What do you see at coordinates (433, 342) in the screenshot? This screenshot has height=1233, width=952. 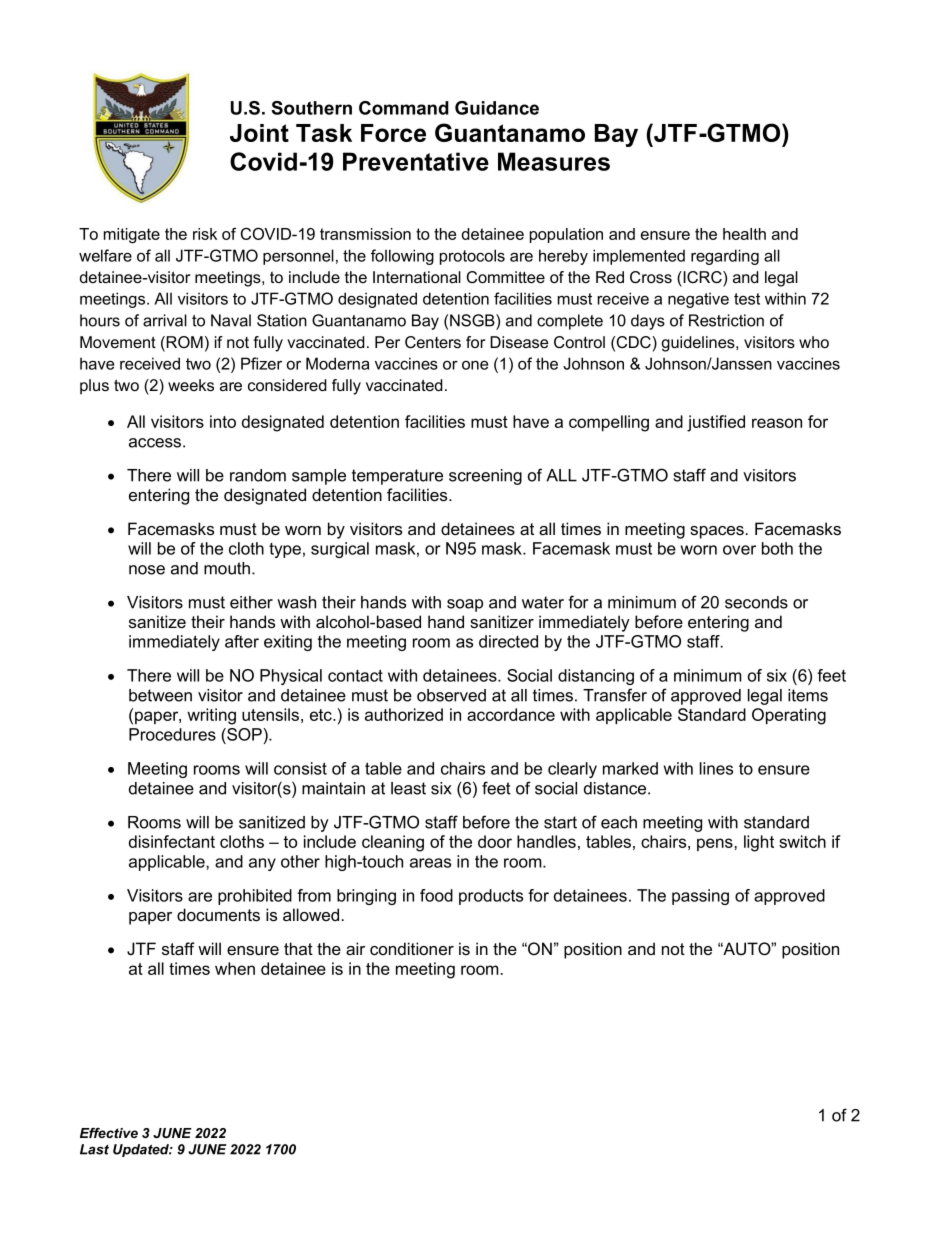 I see `Centers` at bounding box center [433, 342].
